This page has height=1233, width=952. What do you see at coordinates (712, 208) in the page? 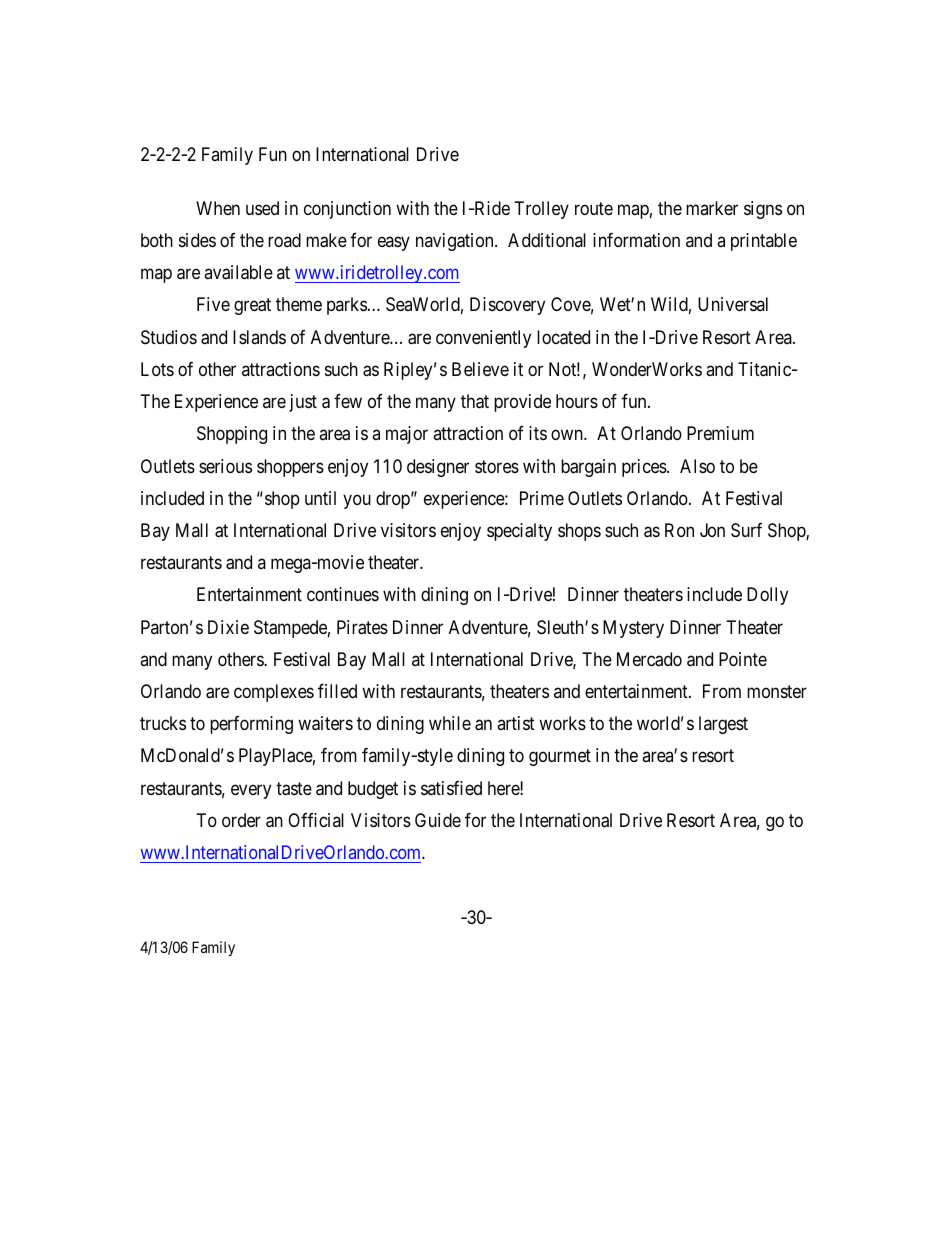
I see `marker` at bounding box center [712, 208].
